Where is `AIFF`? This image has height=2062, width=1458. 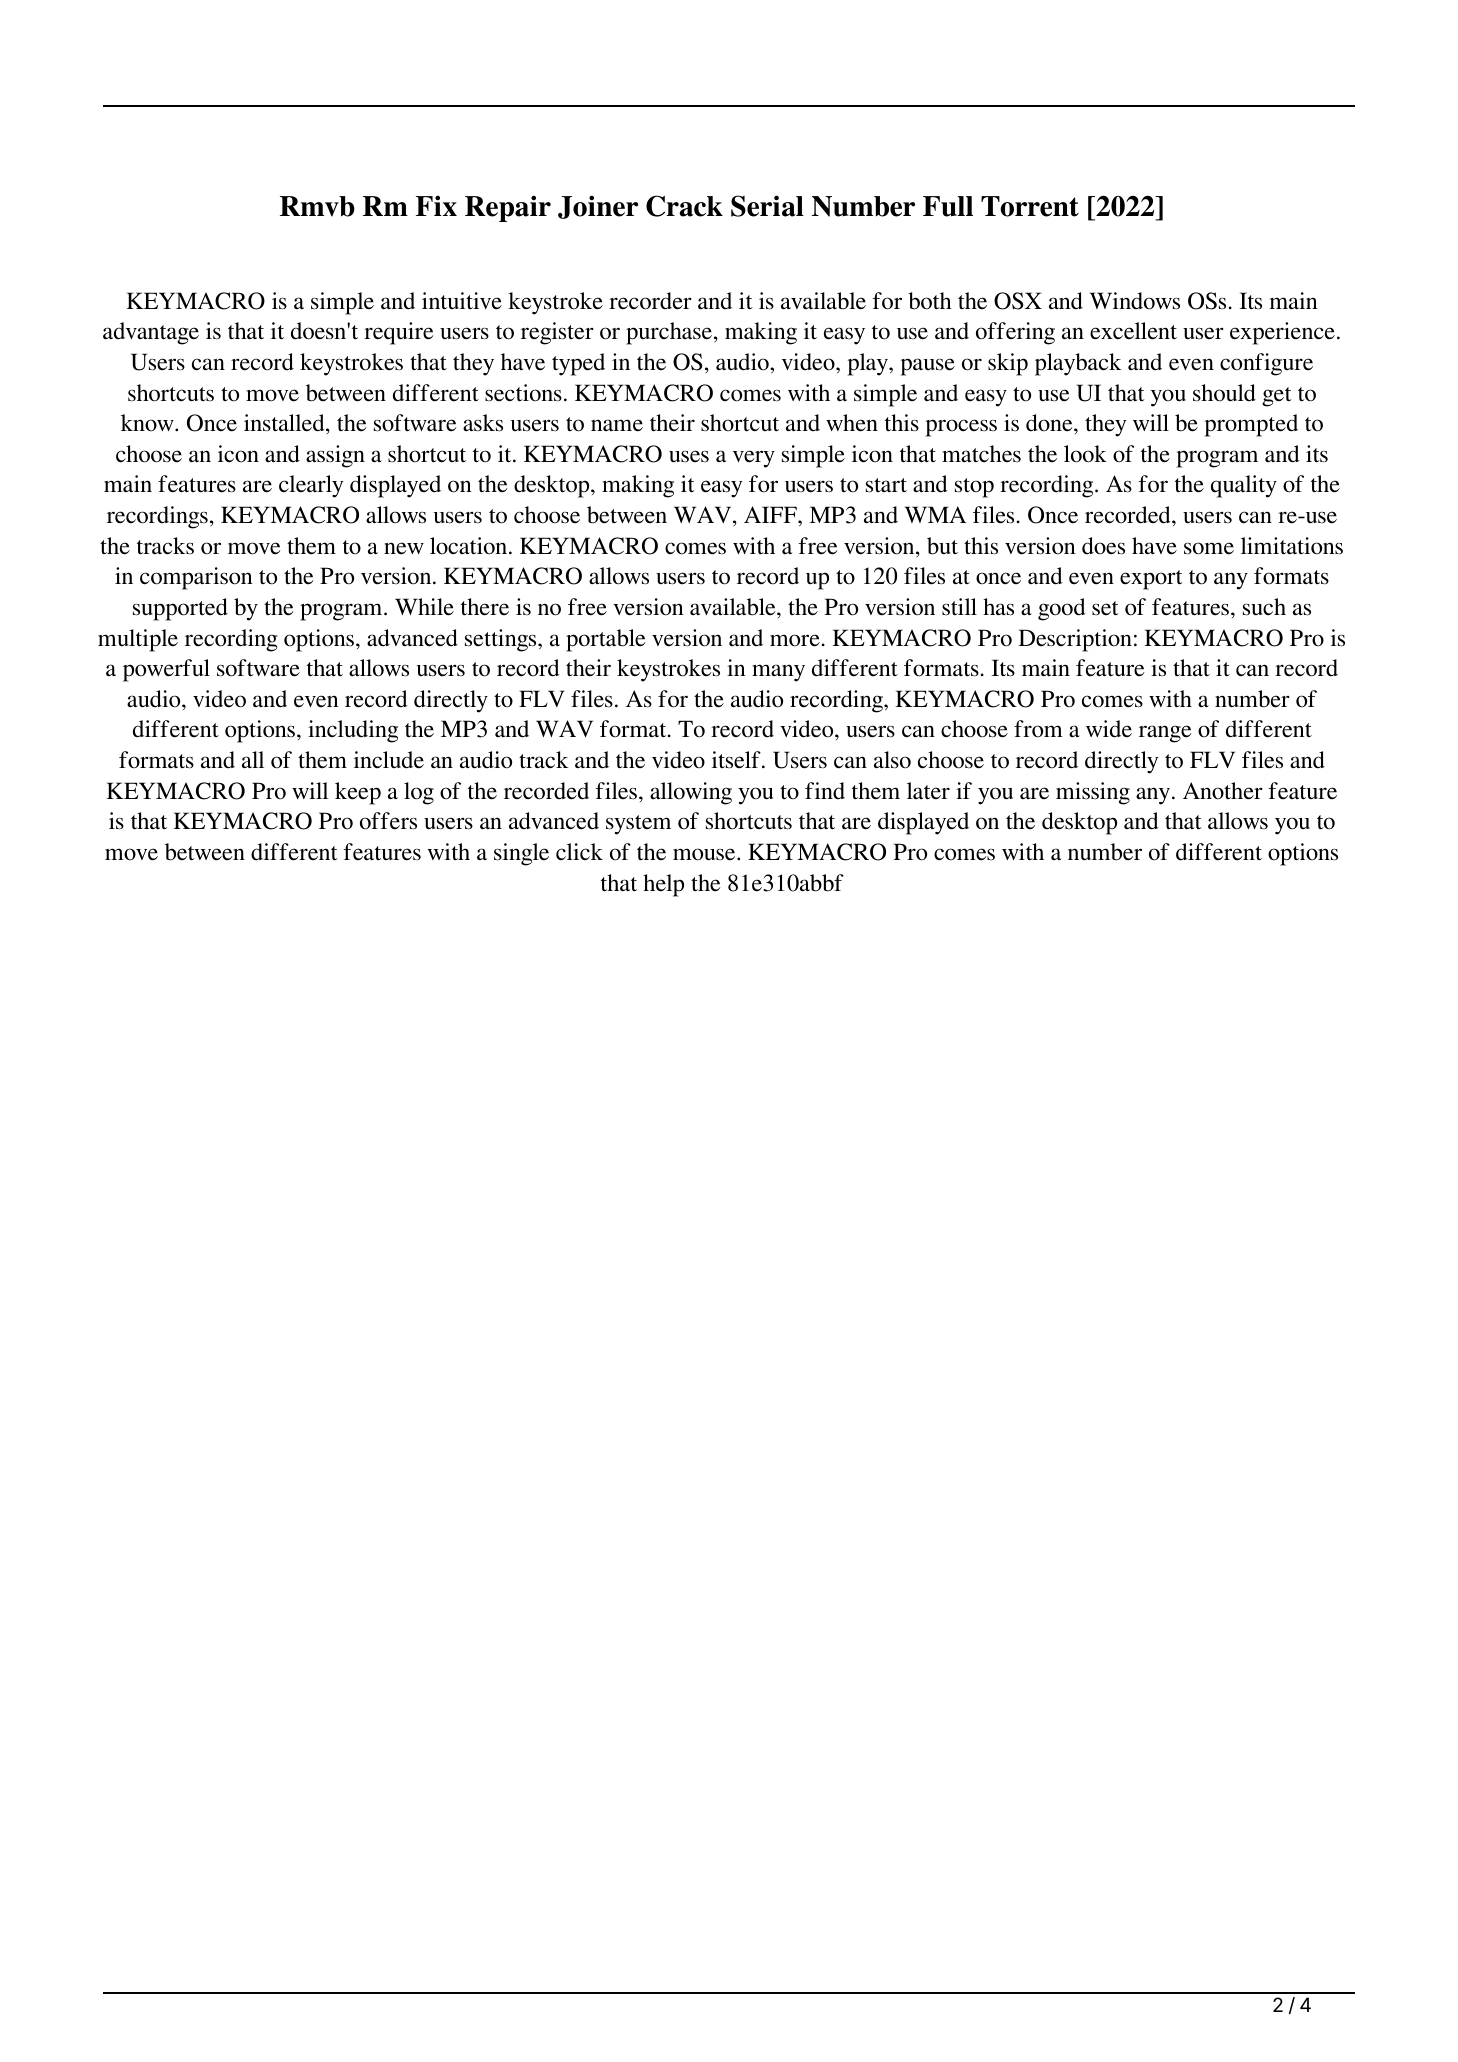 AIFF is located at coordinates (771, 514).
